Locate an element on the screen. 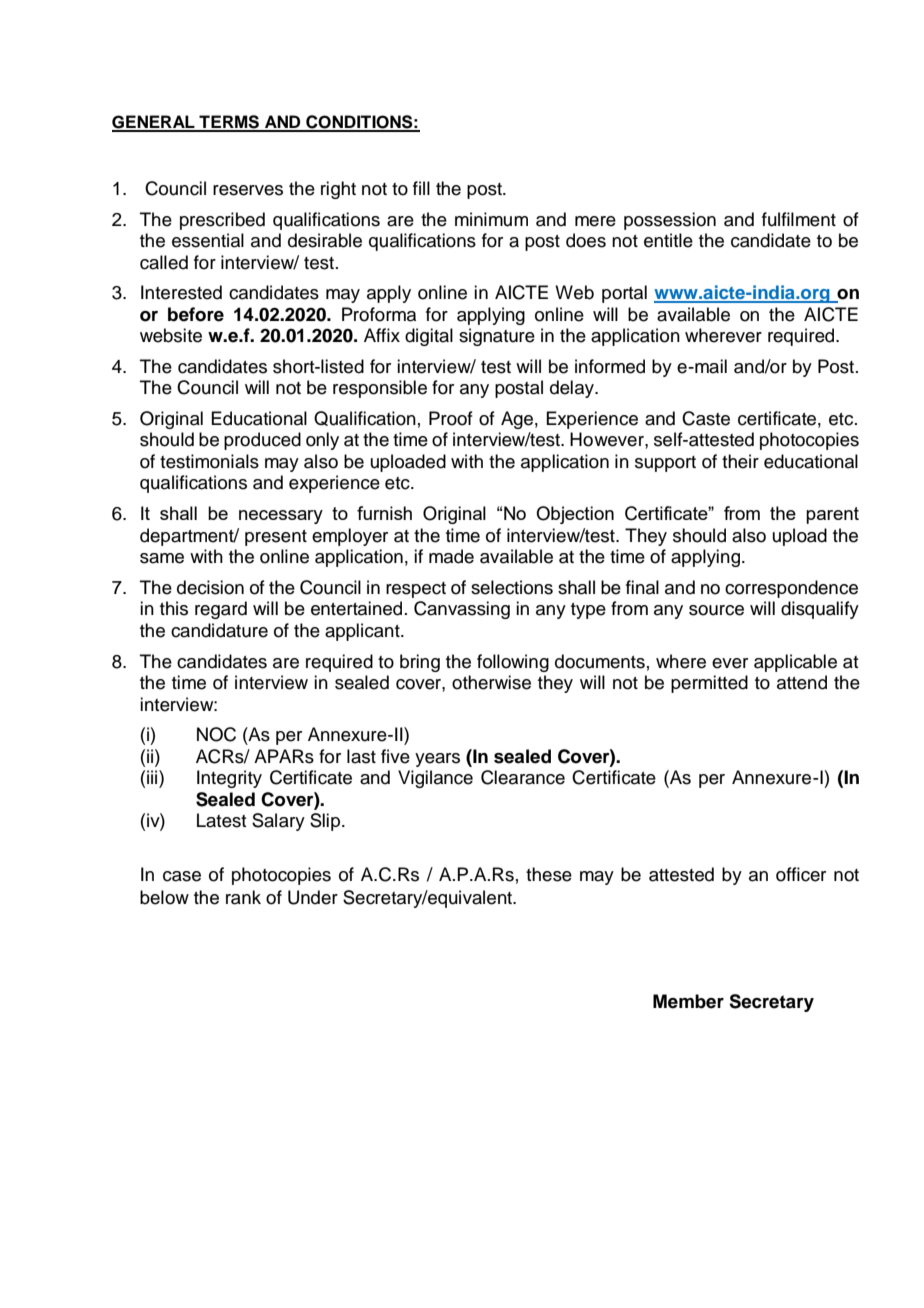  Caste is located at coordinates (706, 418).
